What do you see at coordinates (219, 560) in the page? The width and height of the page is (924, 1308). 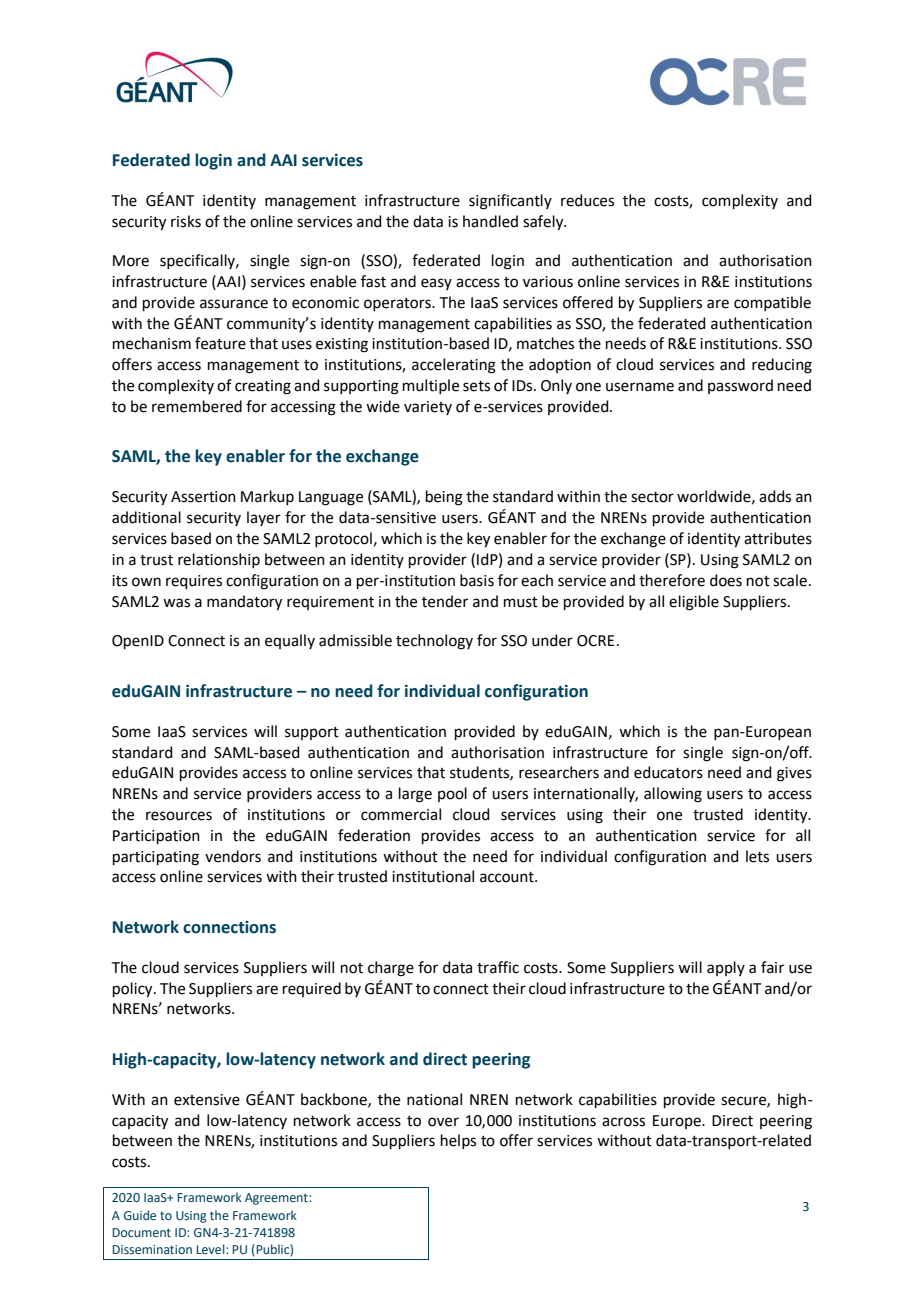 I see `relationship` at bounding box center [219, 560].
